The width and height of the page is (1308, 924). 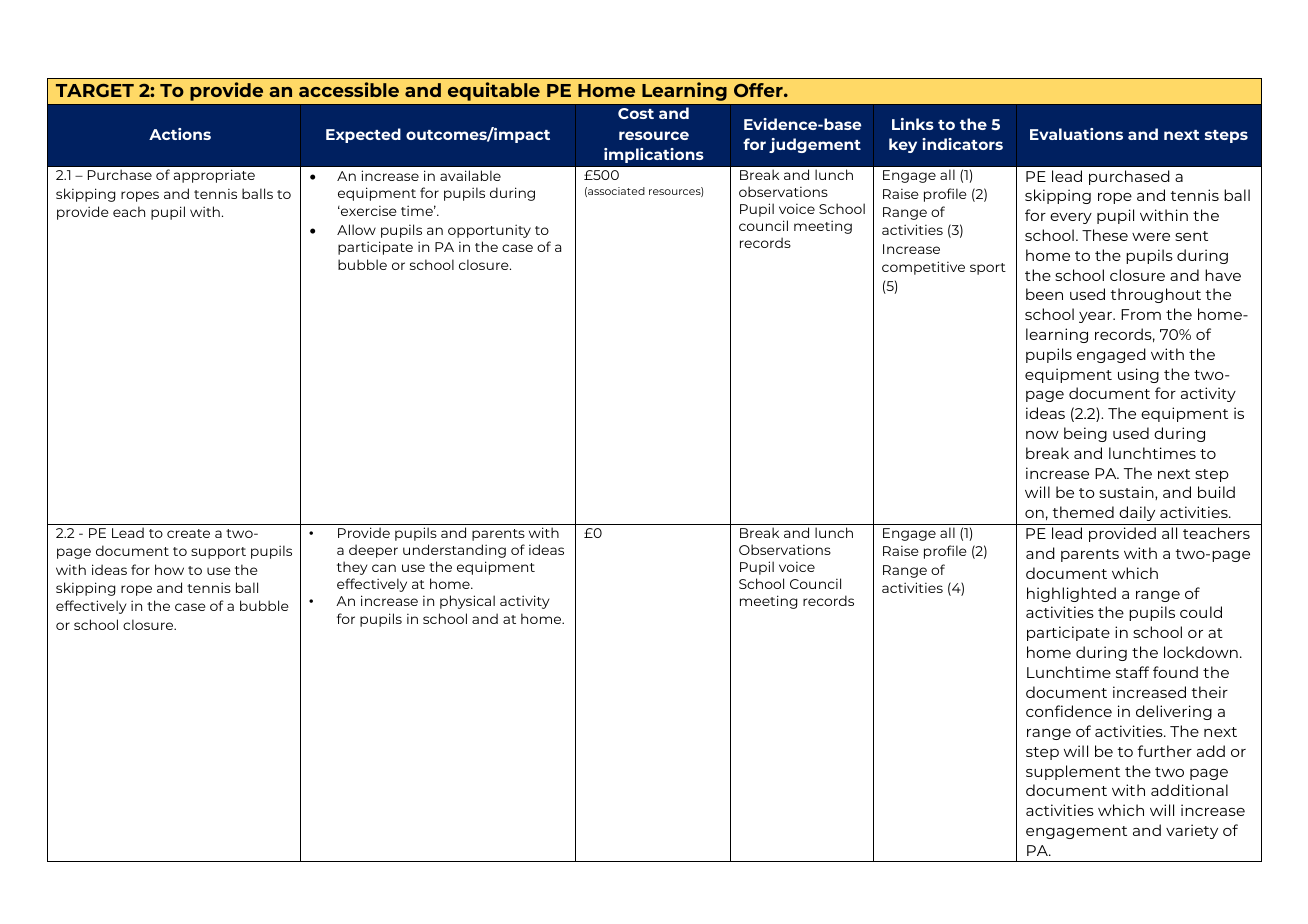 What do you see at coordinates (1189, 790) in the page?
I see `additional` at bounding box center [1189, 790].
